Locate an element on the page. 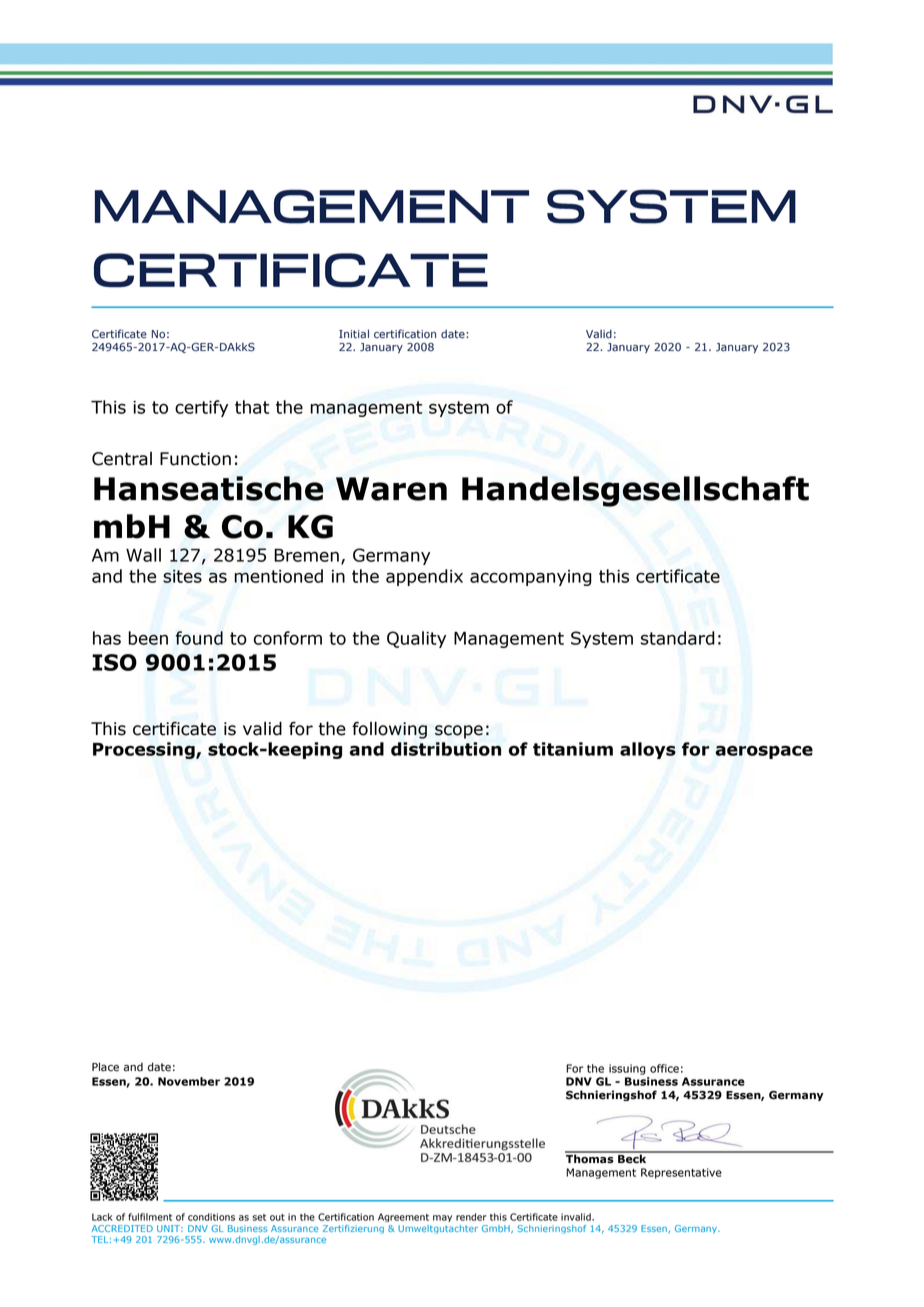 The width and height of the document is (924, 1307). Initial is located at coordinates (354, 334).
